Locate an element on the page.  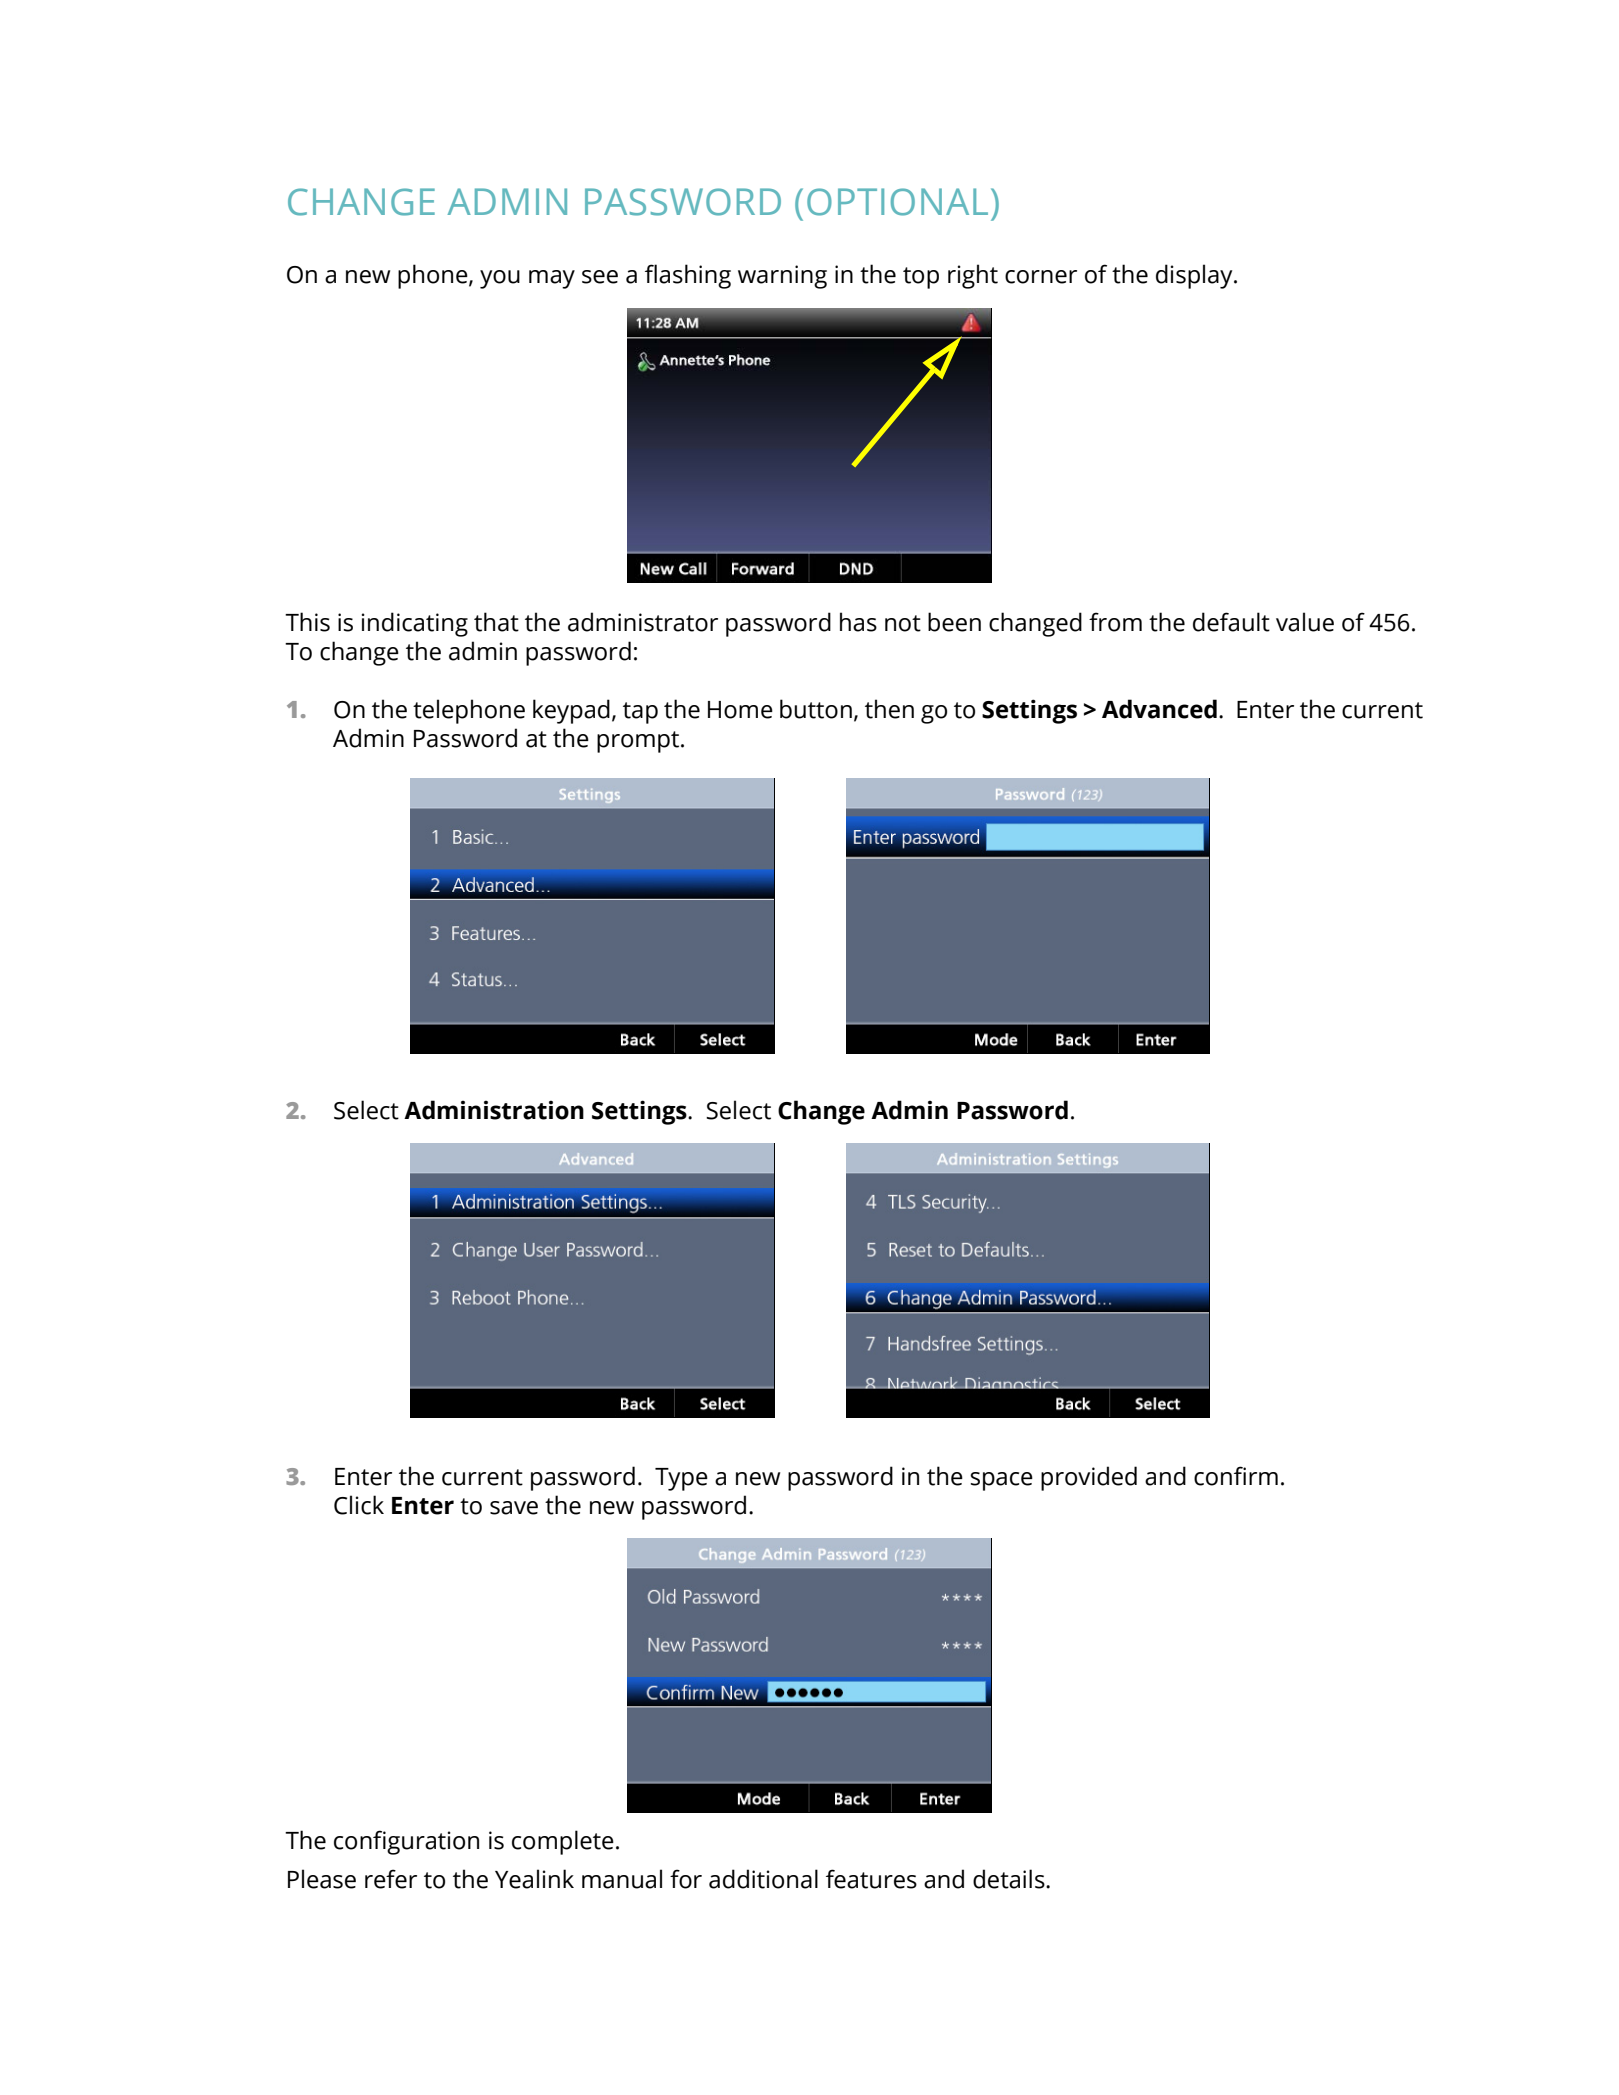
display is located at coordinates (1195, 276).
